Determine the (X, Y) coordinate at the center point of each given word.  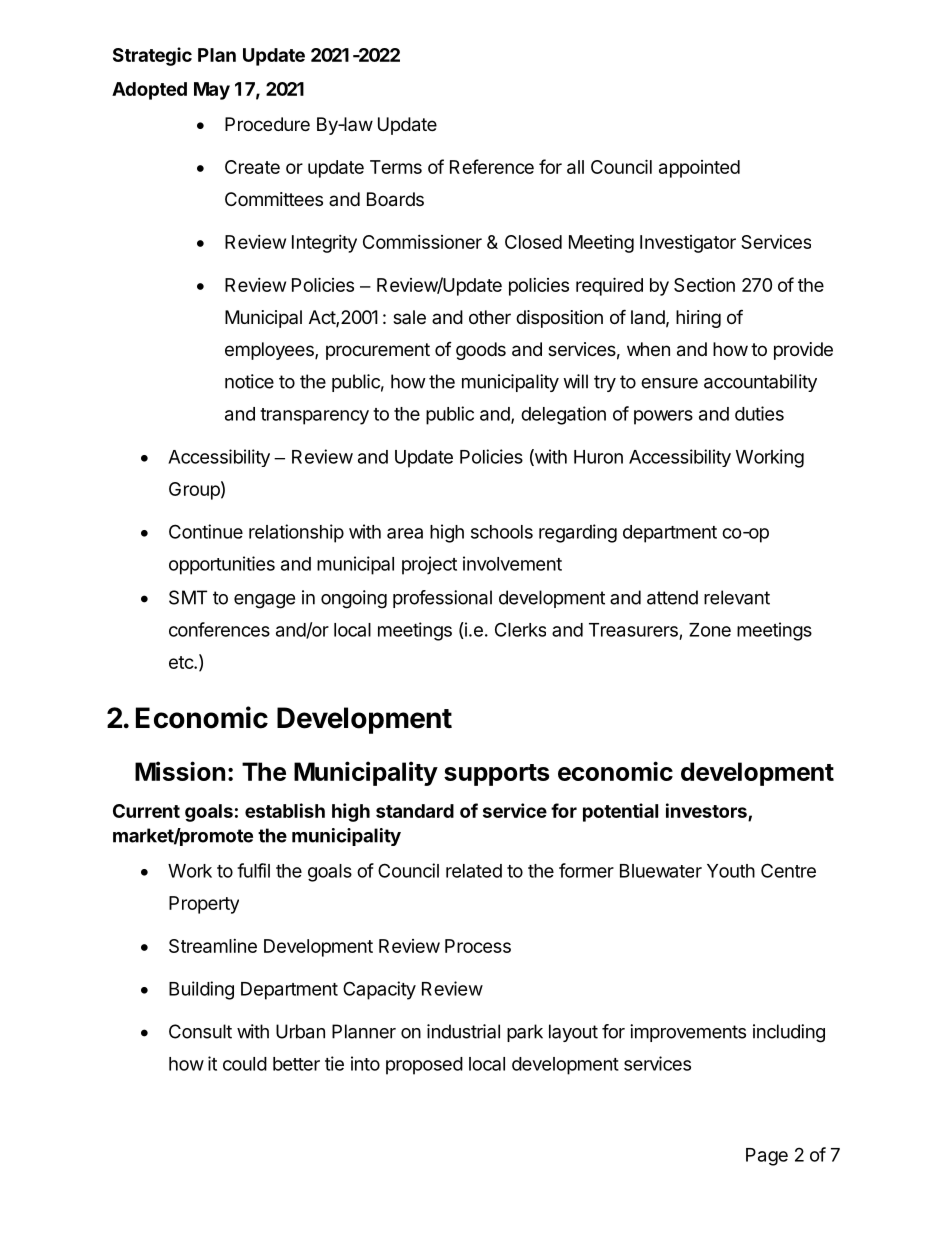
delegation (563, 415)
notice (249, 381)
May (212, 91)
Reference (492, 166)
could (245, 1064)
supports (497, 775)
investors (706, 810)
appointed (699, 169)
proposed (424, 1066)
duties (759, 413)
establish (285, 810)
